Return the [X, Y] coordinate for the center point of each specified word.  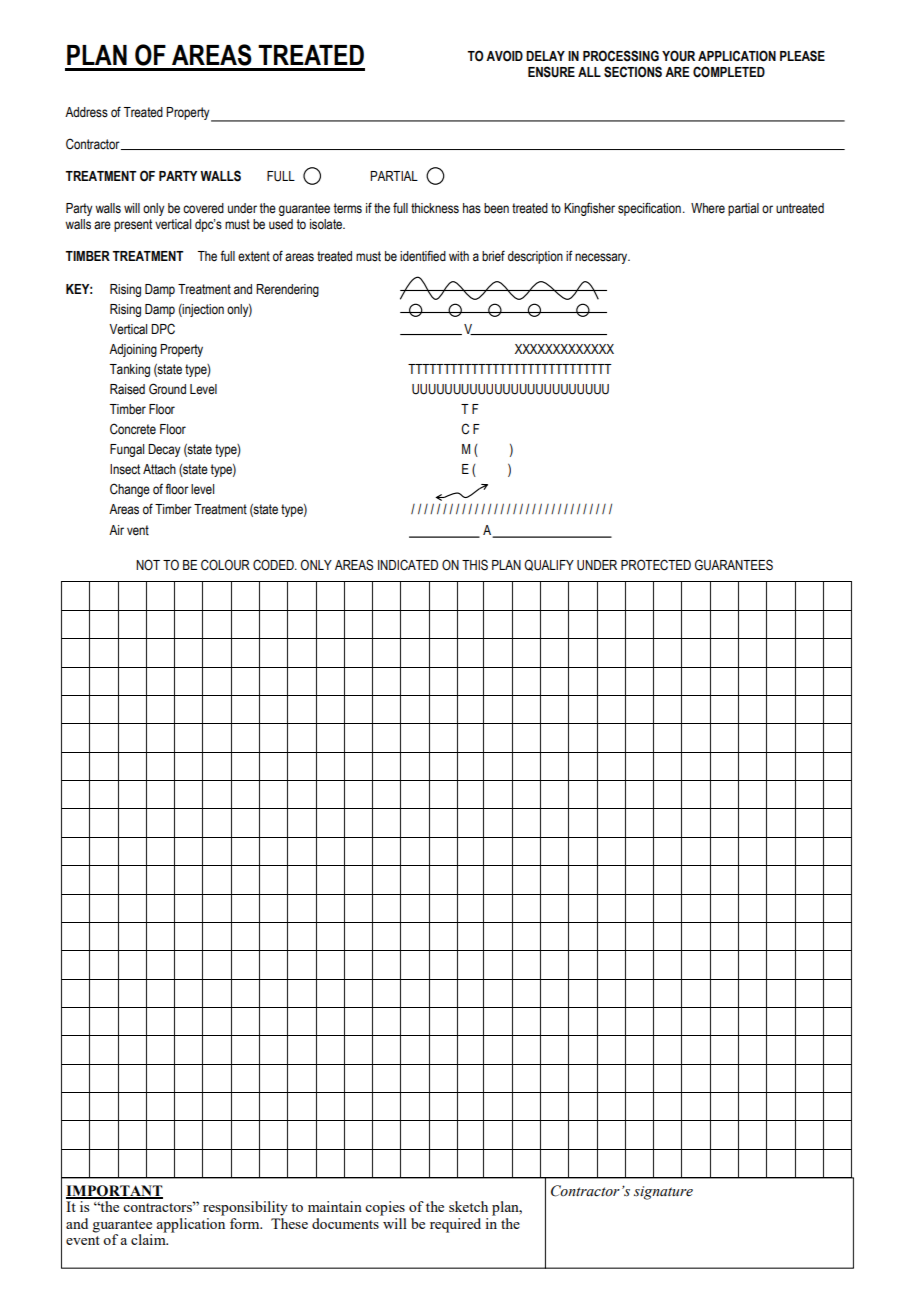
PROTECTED [656, 565]
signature [663, 1193]
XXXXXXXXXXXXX [564, 349]
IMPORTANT [114, 1191]
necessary [602, 258]
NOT [148, 565]
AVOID [504, 56]
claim [149, 1238]
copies [385, 1208]
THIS [475, 565]
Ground [167, 389]
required [455, 1225]
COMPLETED [729, 72]
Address [86, 112]
